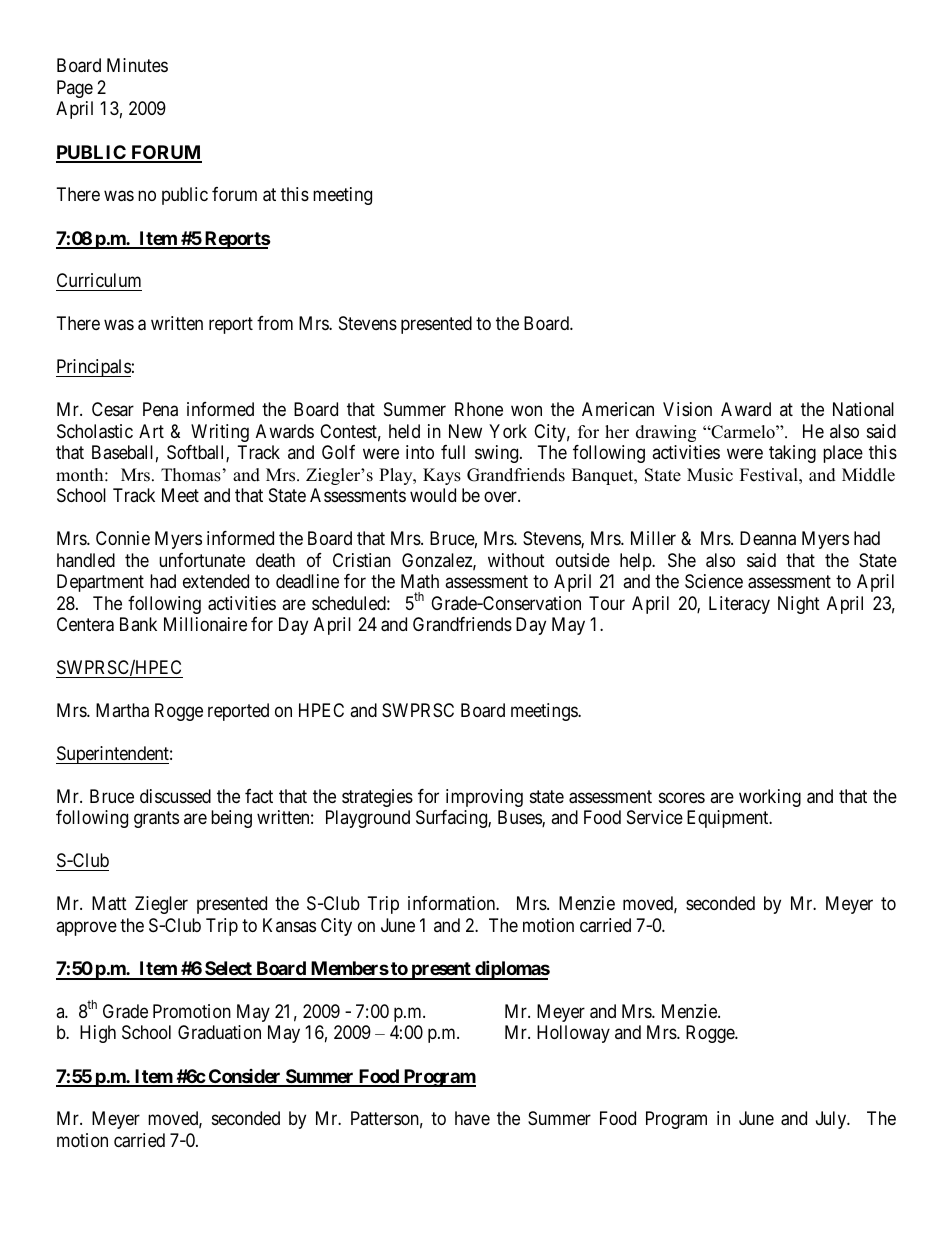 This screenshot has width=952, height=1233. What do you see at coordinates (137, 65) in the screenshot?
I see `Minutes` at bounding box center [137, 65].
